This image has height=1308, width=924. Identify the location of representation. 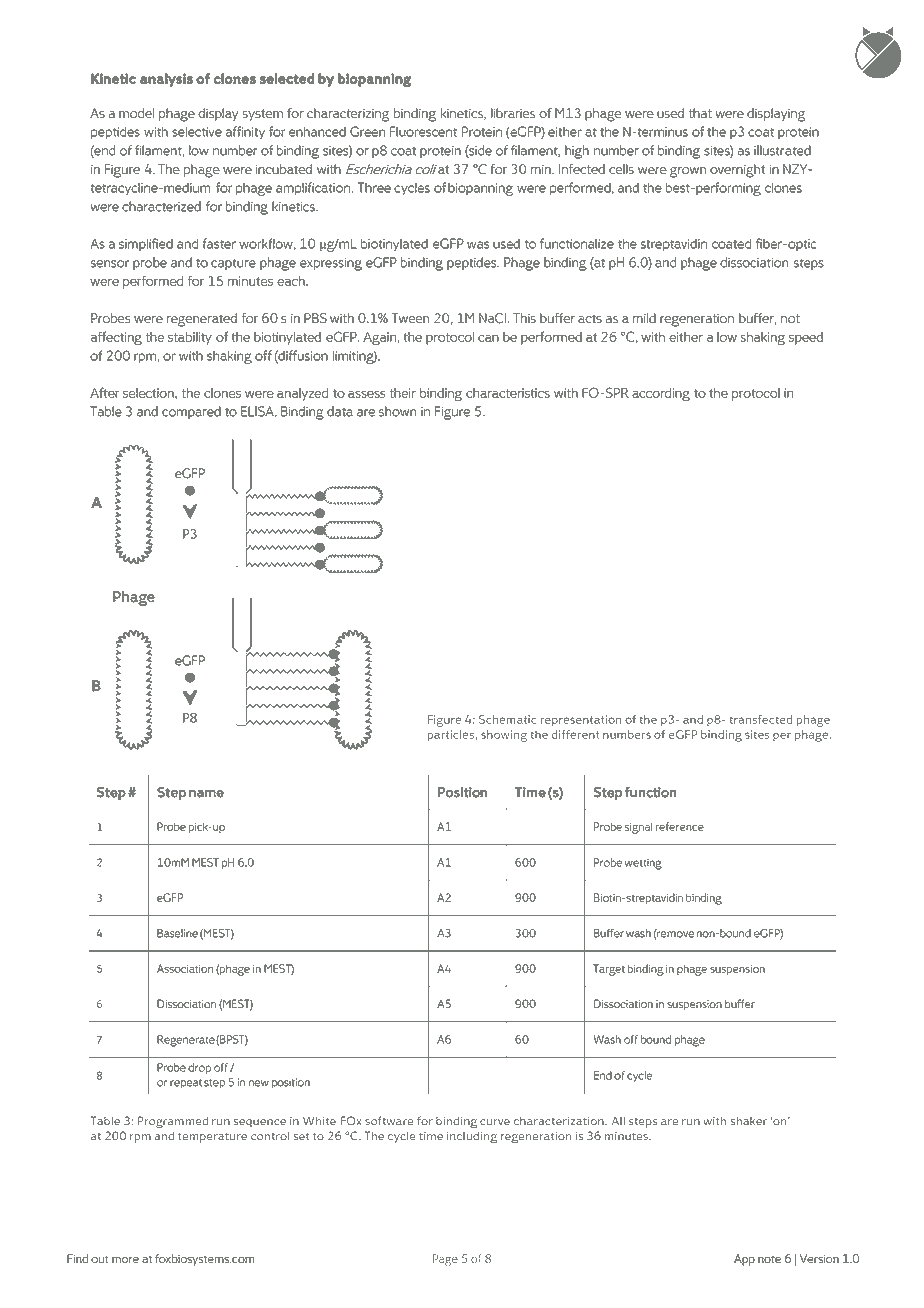
(581, 720).
